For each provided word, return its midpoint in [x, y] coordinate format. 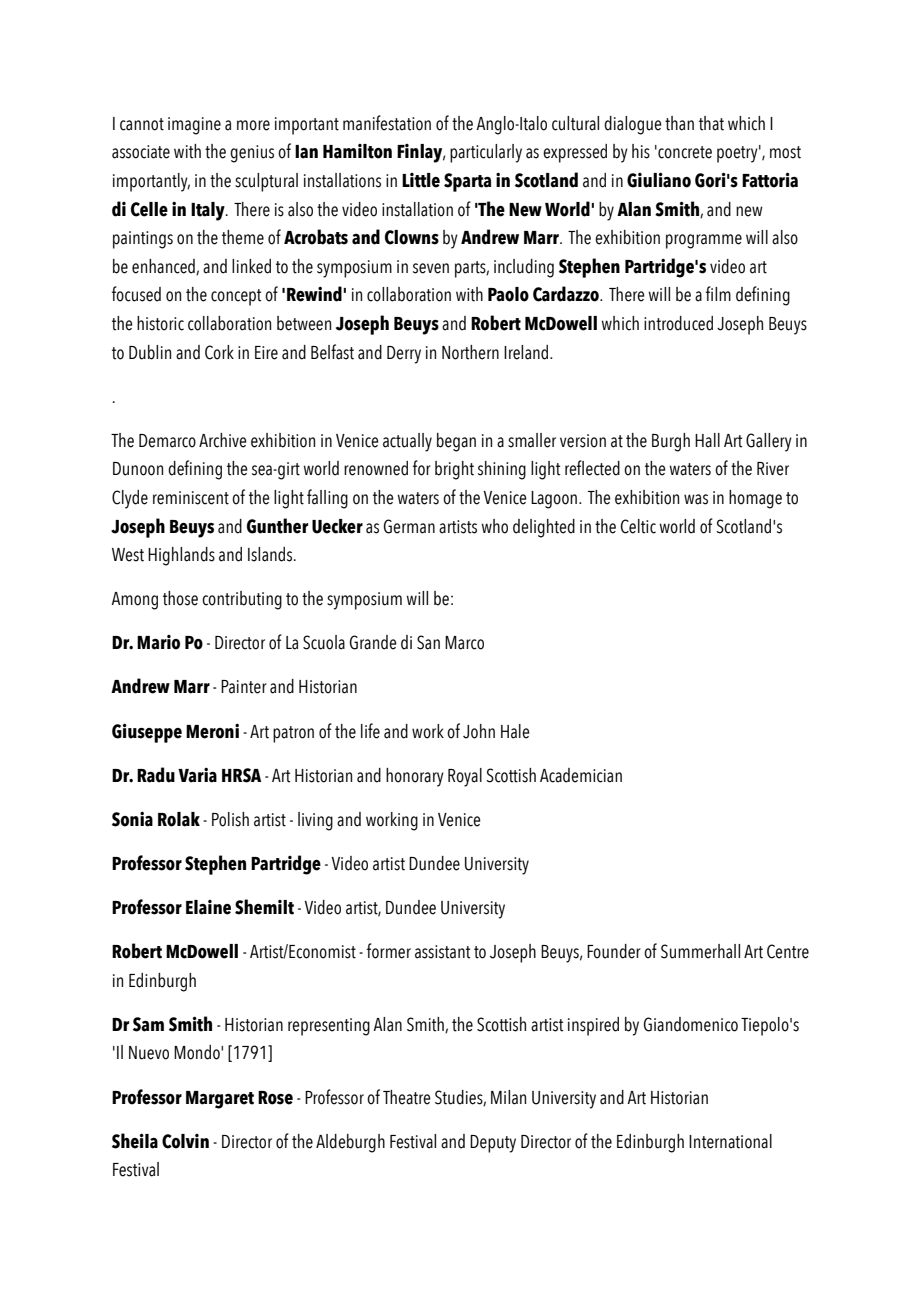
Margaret [220, 1100]
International [730, 1141]
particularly [486, 153]
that [711, 123]
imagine [194, 126]
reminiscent [191, 498]
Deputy [493, 1144]
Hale [515, 731]
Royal [465, 777]
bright [454, 470]
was [696, 499]
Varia [197, 775]
